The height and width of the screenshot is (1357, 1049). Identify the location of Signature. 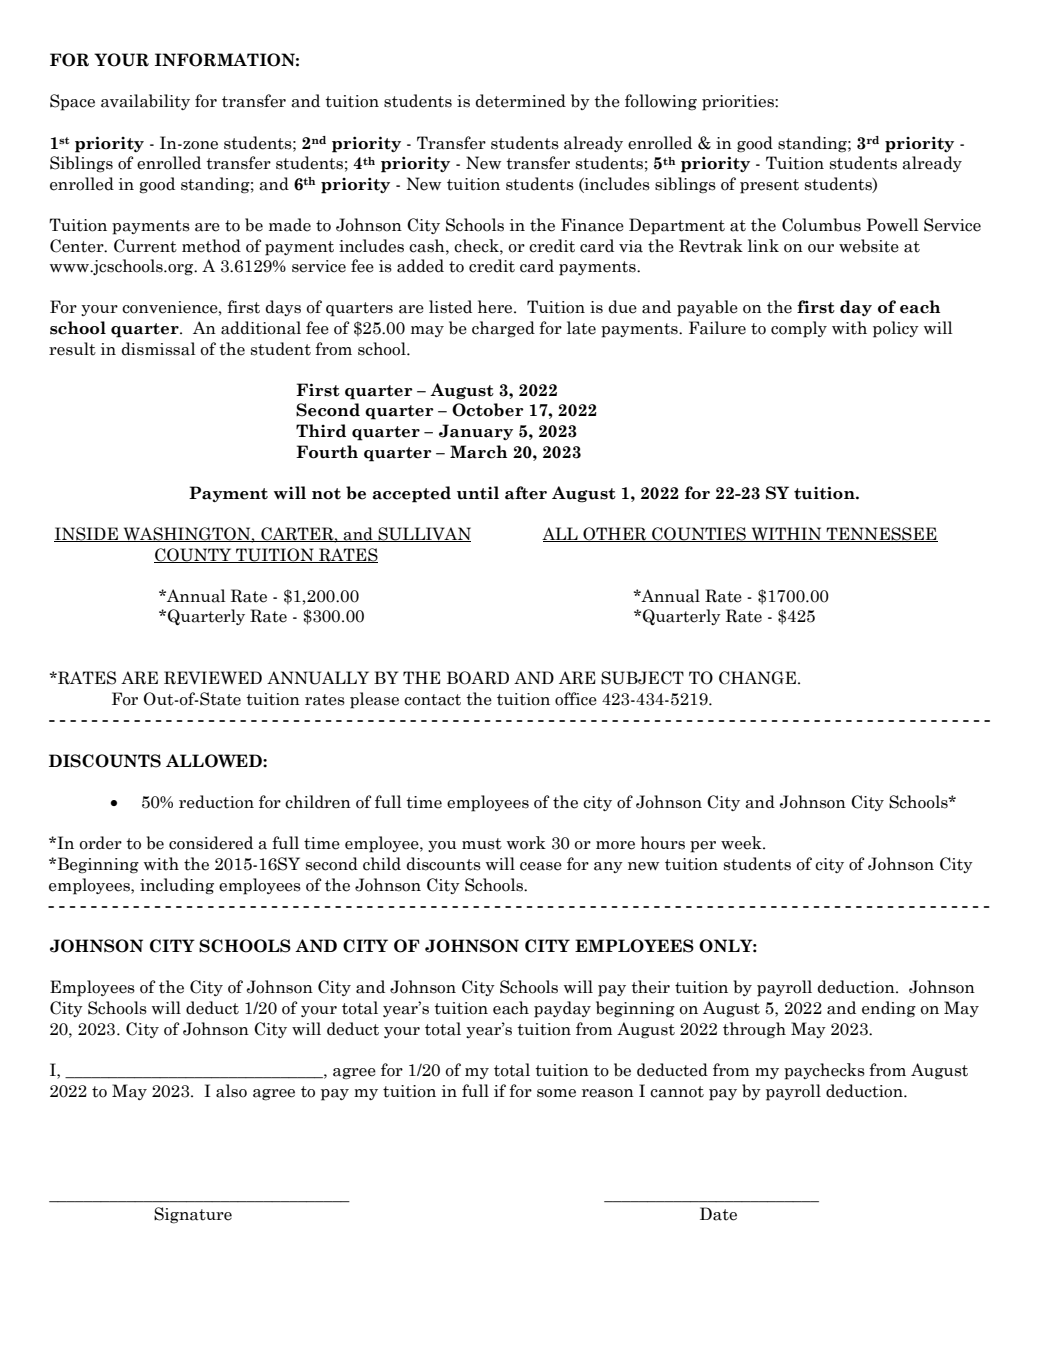
(193, 1215).
